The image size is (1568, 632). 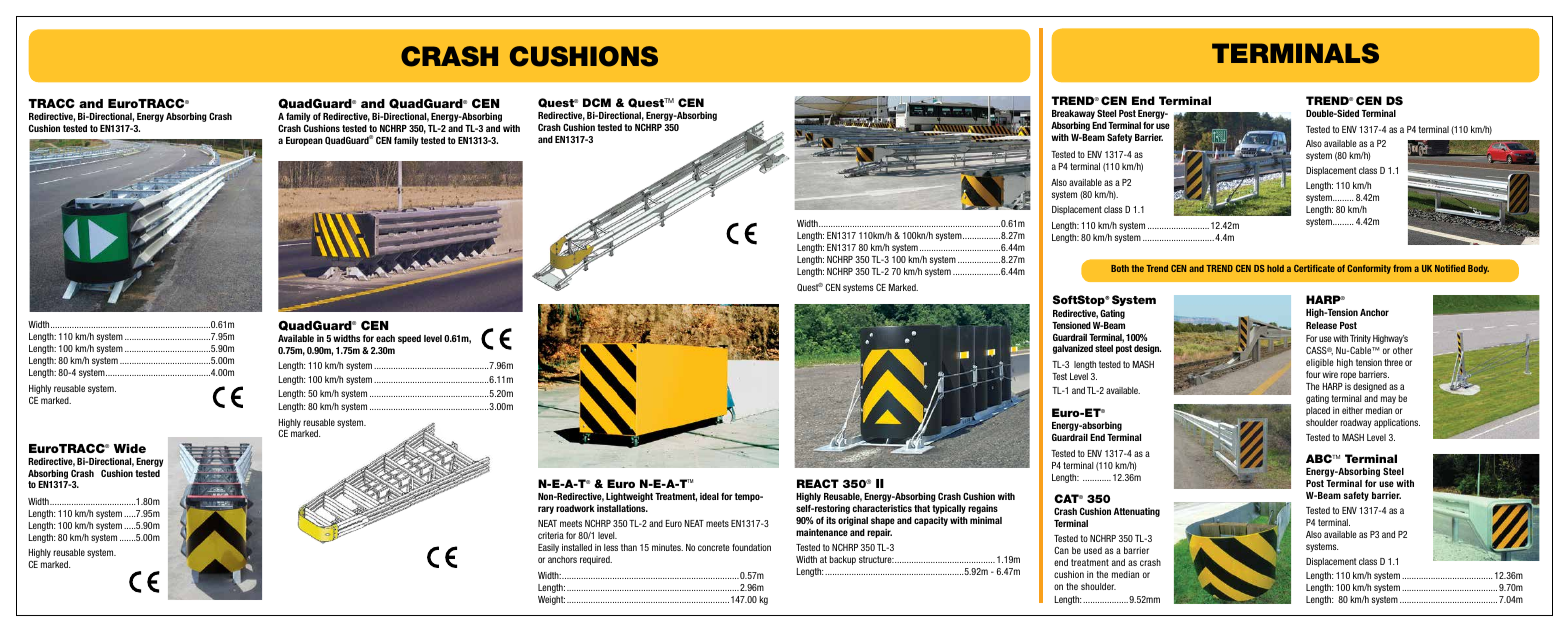 What do you see at coordinates (130, 448) in the document?
I see `Wide` at bounding box center [130, 448].
